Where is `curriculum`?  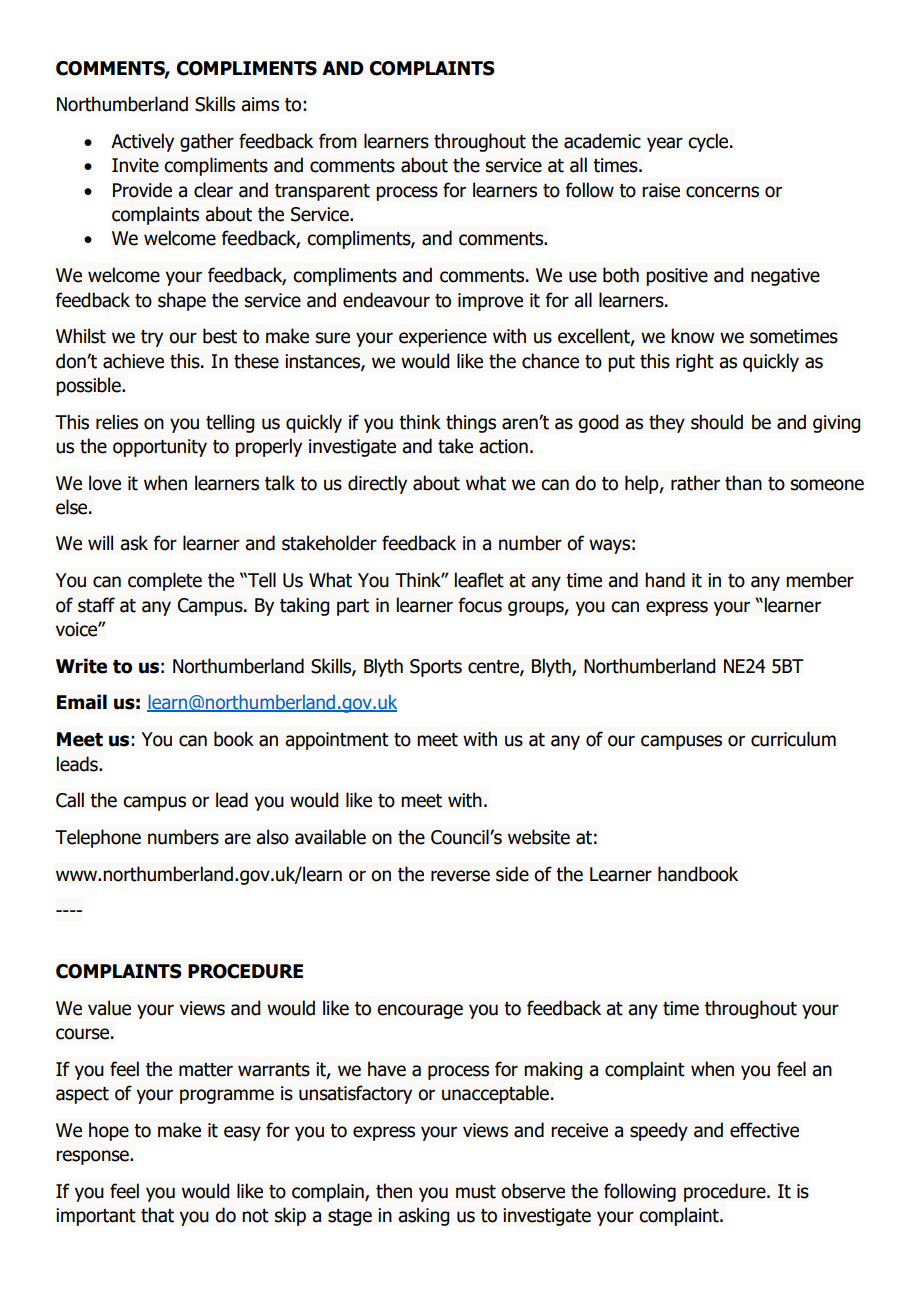 curriculum is located at coordinates (793, 739).
